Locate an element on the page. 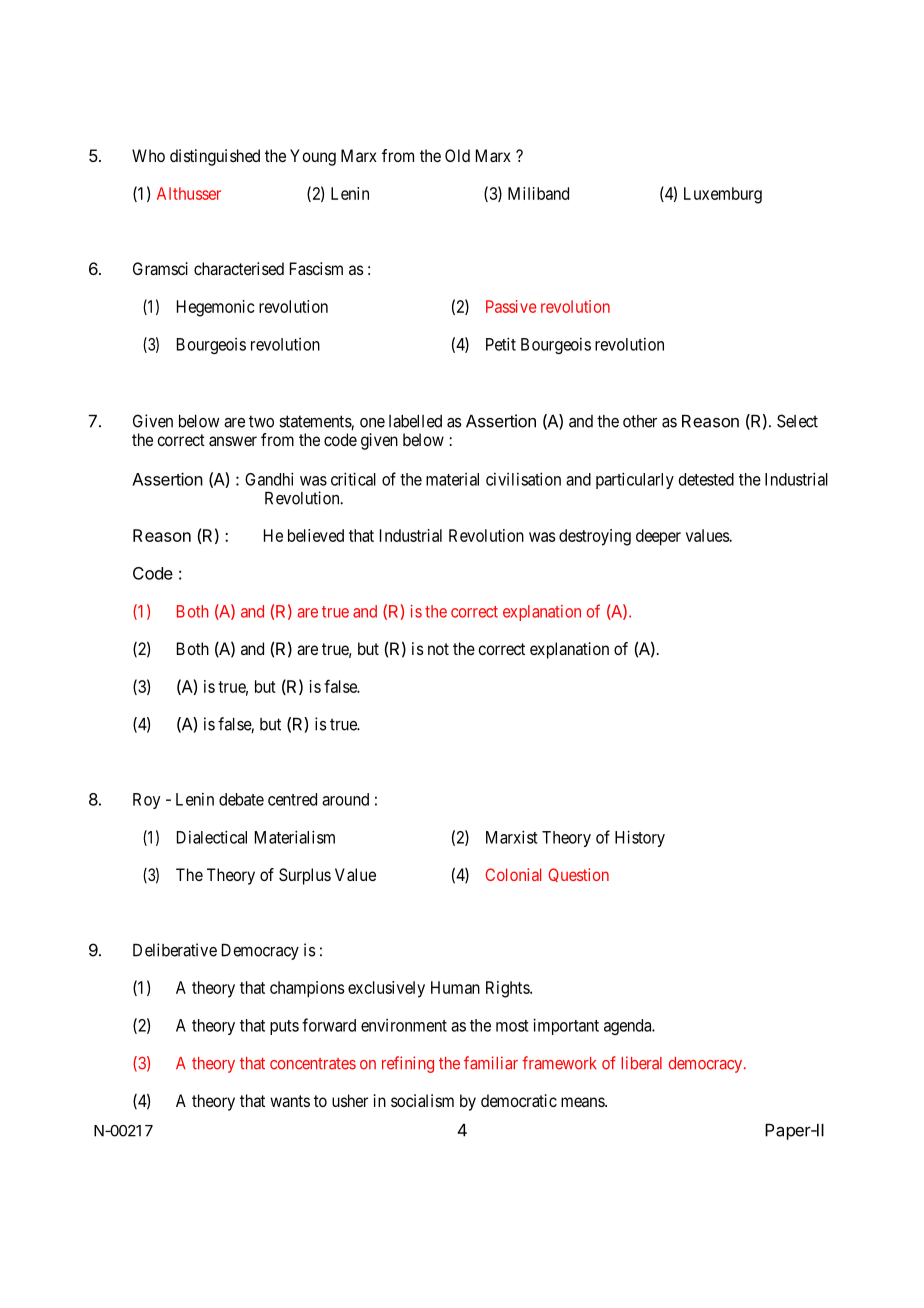 Image resolution: width=924 pixels, height=1308 pixels. Select is located at coordinates (797, 421).
